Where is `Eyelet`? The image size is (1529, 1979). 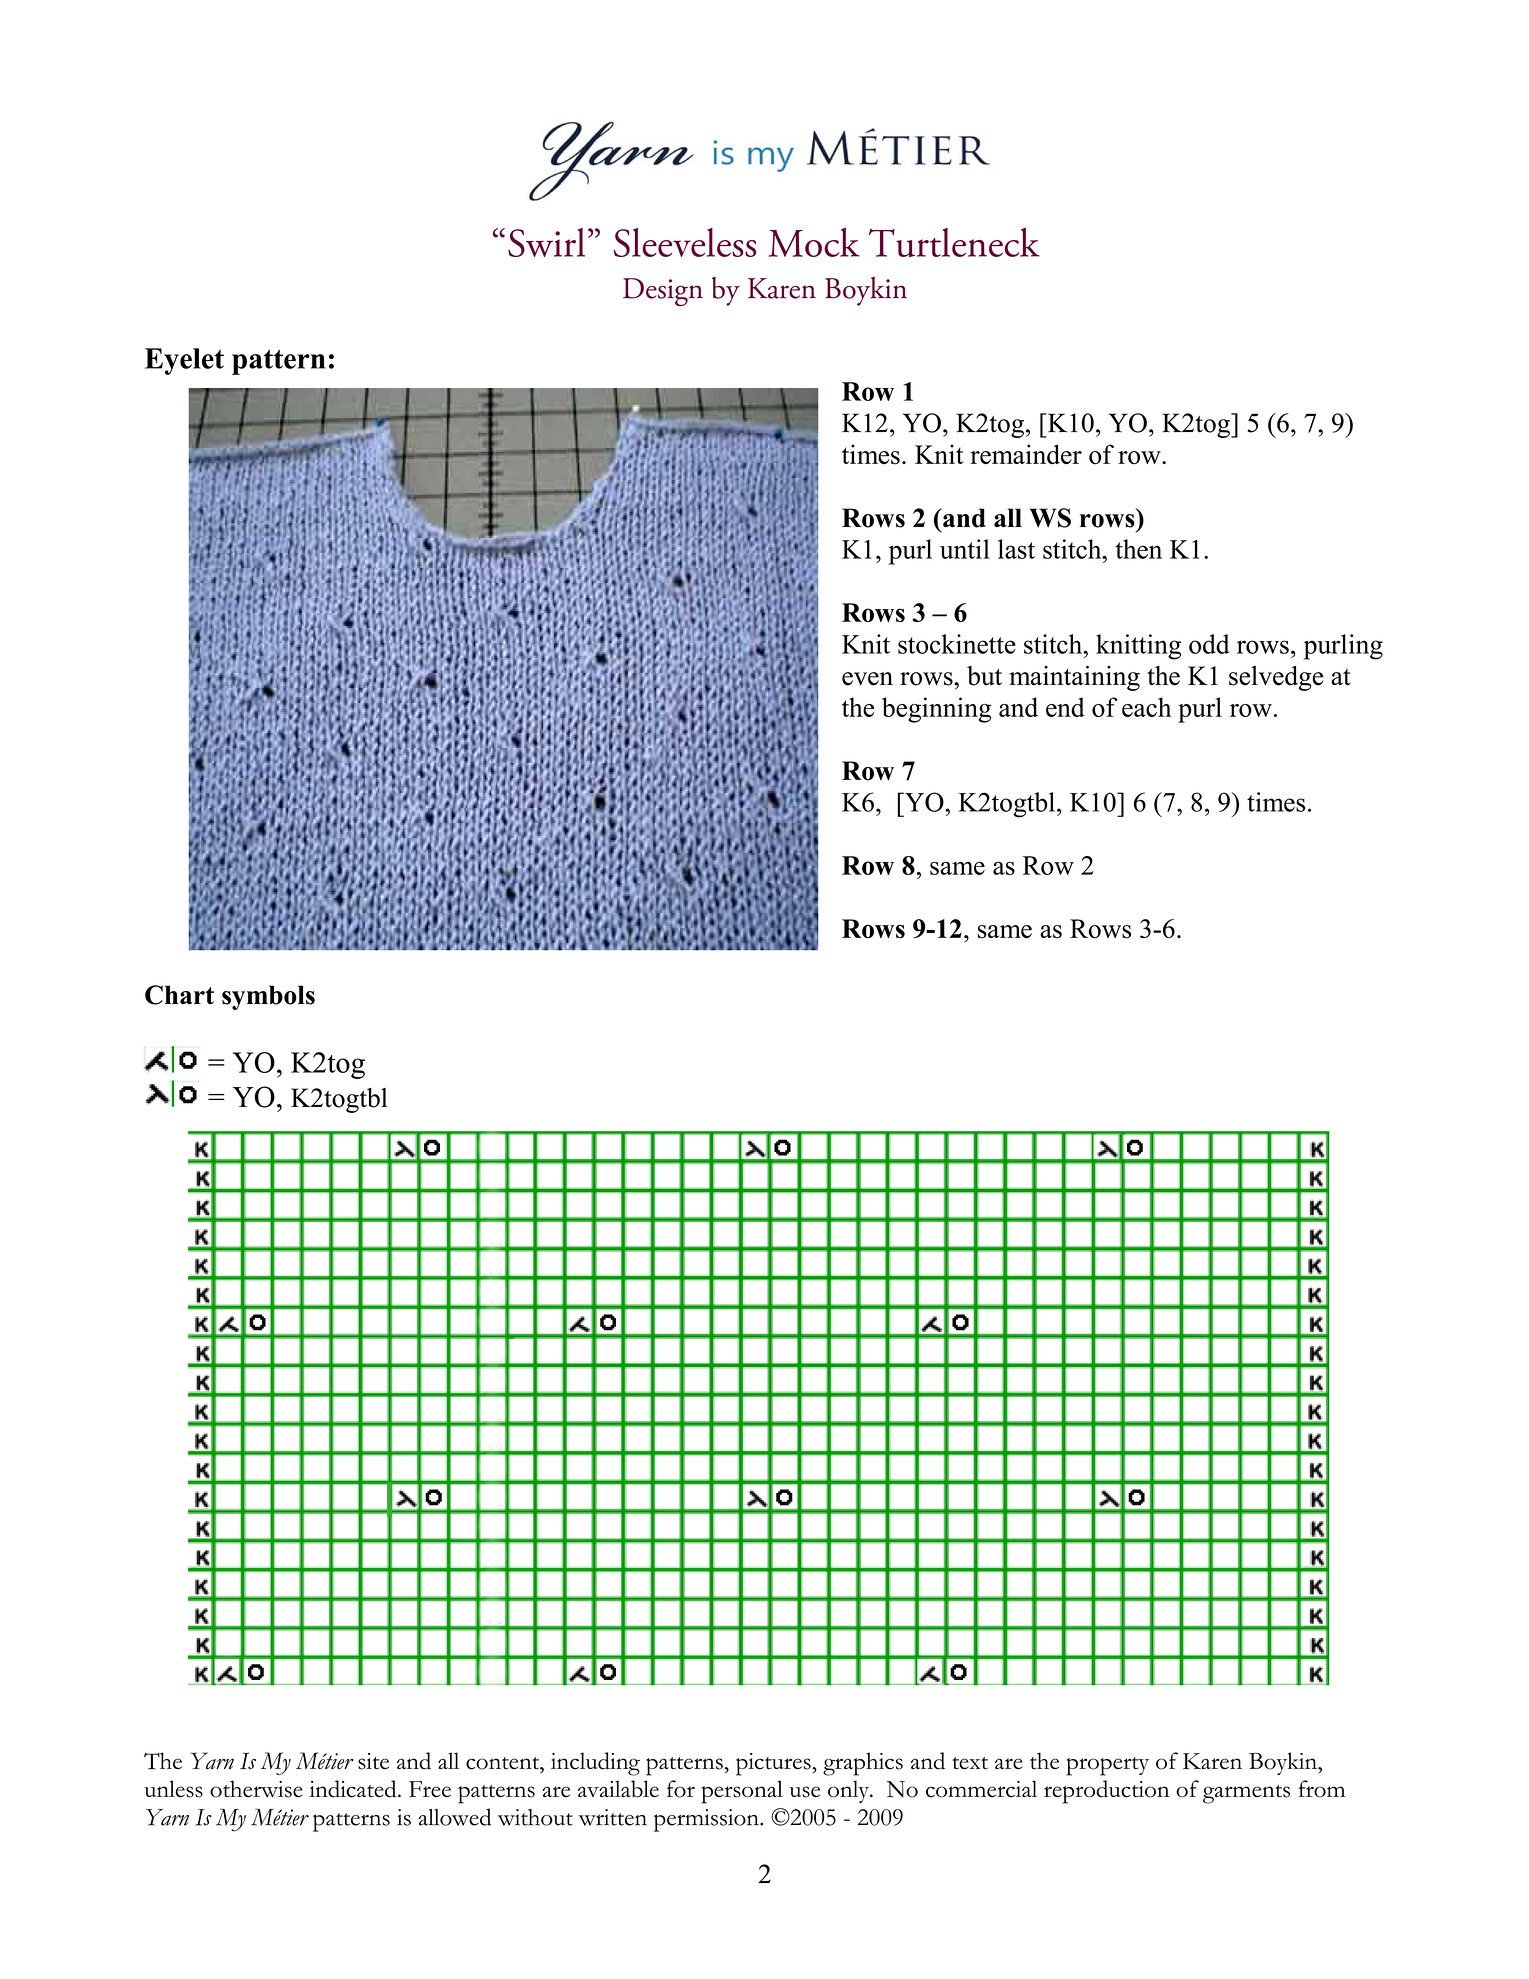 Eyelet is located at coordinates (184, 361).
